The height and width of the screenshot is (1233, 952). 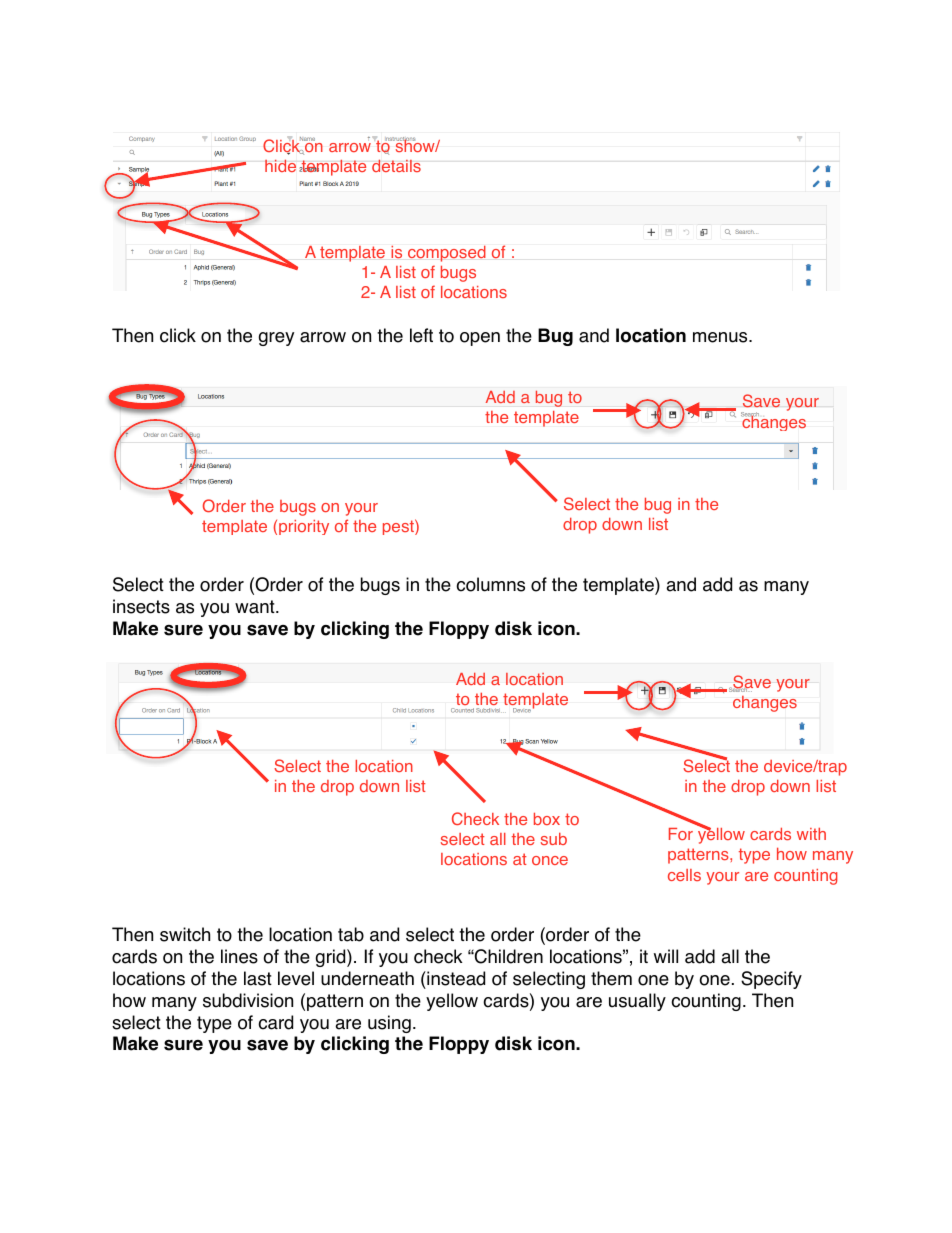 What do you see at coordinates (421, 335) in the screenshot?
I see `left` at bounding box center [421, 335].
